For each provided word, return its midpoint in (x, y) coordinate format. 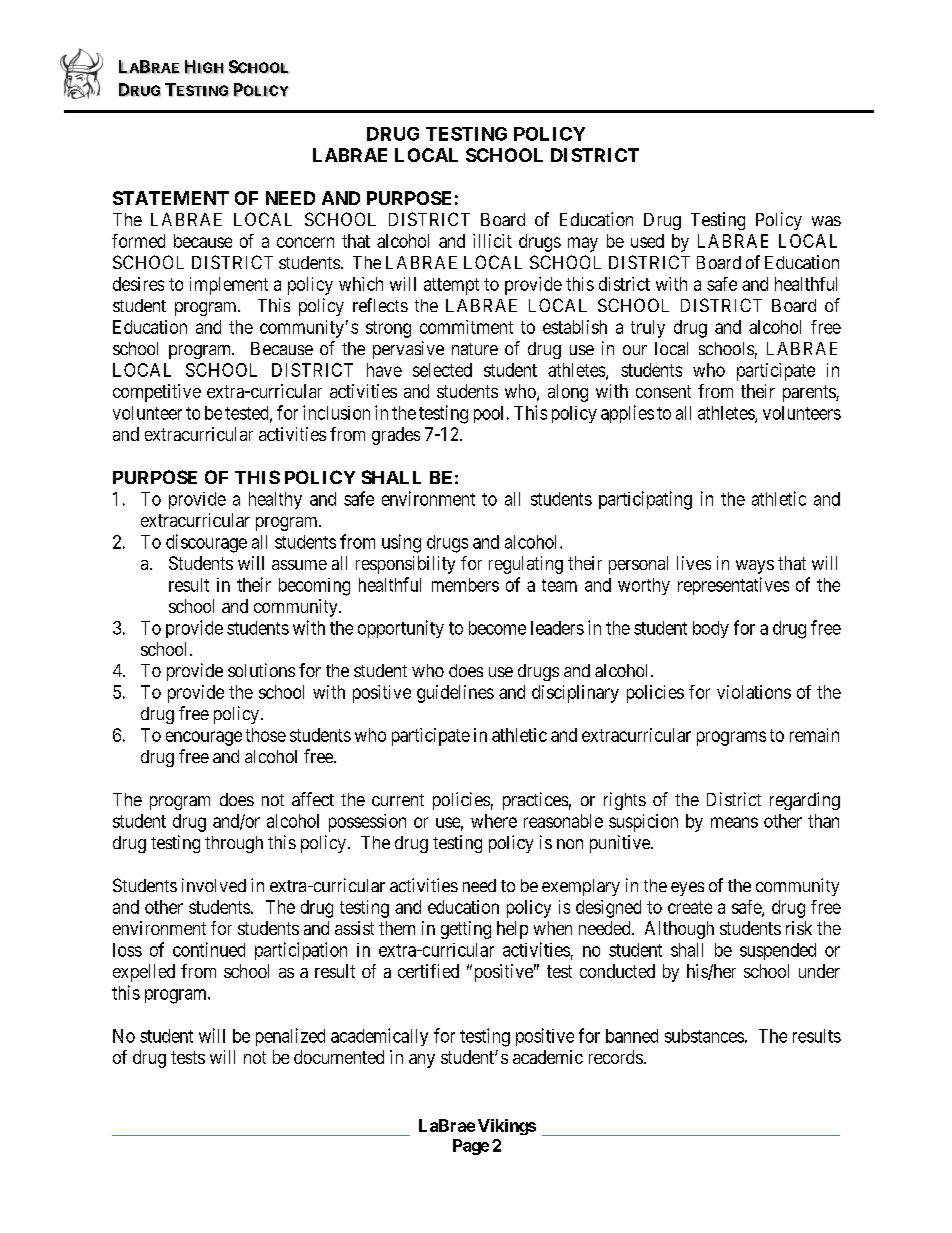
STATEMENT (171, 198)
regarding (805, 801)
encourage (204, 738)
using (401, 543)
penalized (290, 1037)
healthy (275, 500)
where (494, 821)
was (826, 221)
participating (645, 500)
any (422, 1061)
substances (704, 1036)
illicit (492, 241)
